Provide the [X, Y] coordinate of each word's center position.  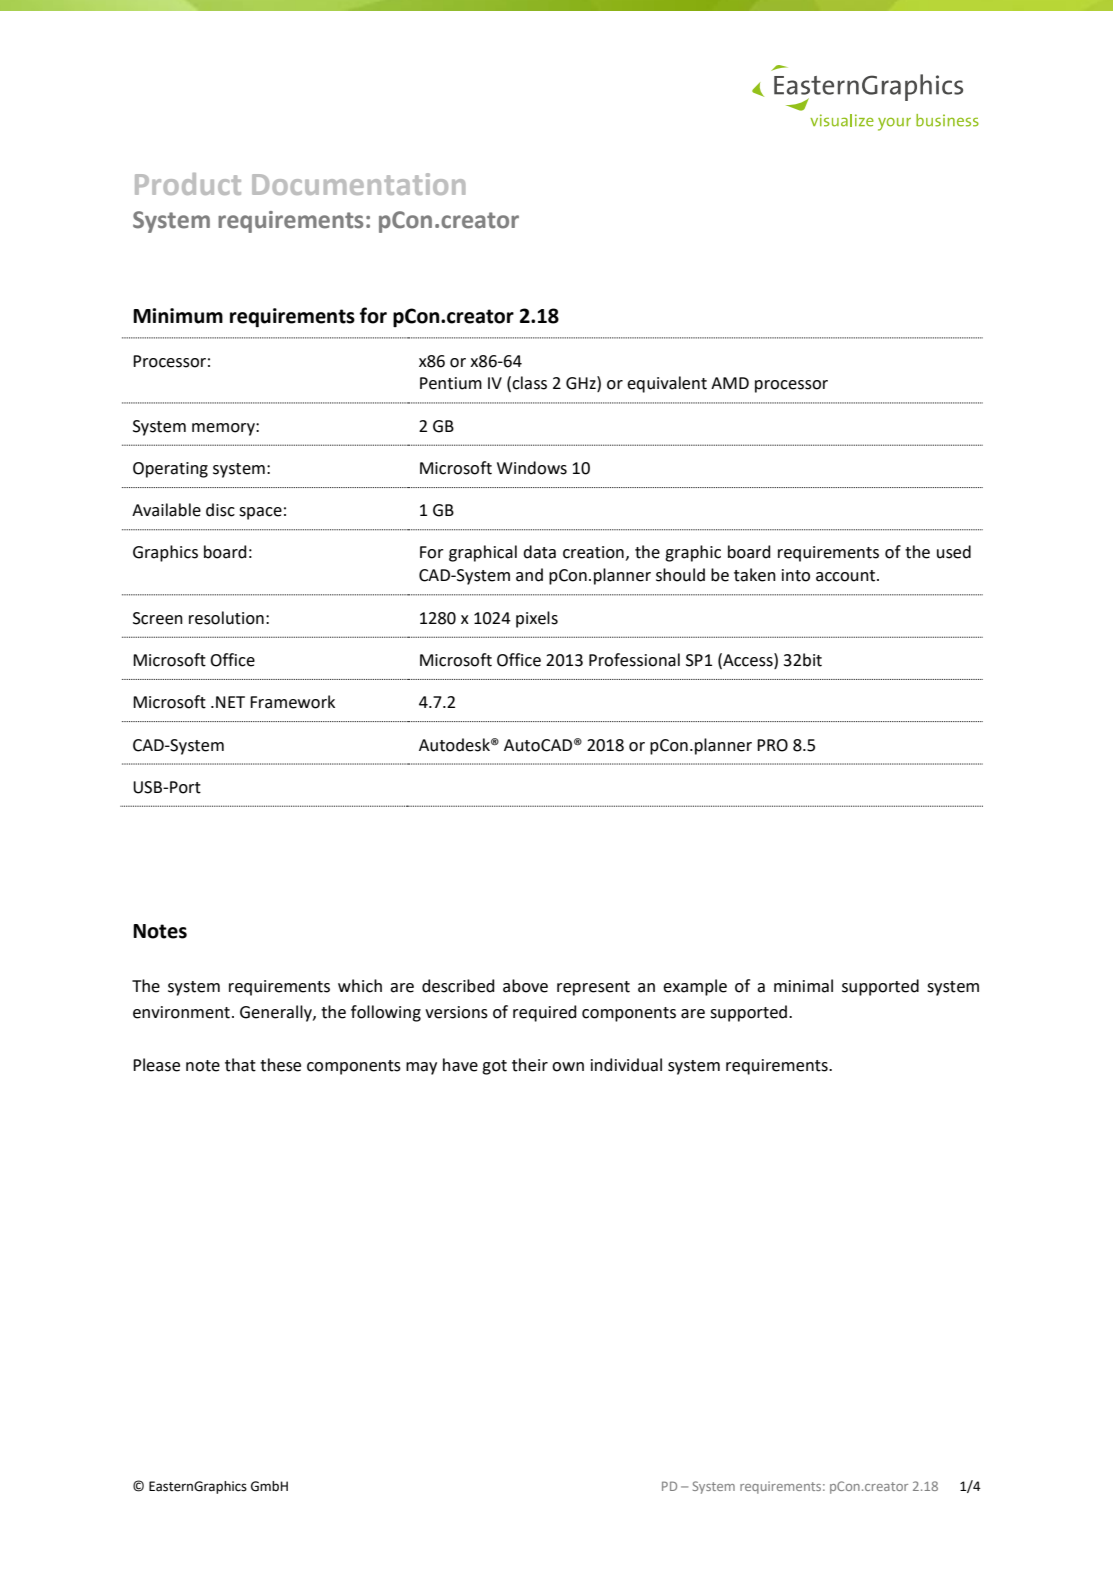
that [240, 1065]
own [568, 1067]
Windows [532, 468]
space [260, 513]
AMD [730, 383]
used [954, 552]
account [847, 576]
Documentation [358, 184]
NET [230, 702]
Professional [634, 660]
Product [188, 184]
